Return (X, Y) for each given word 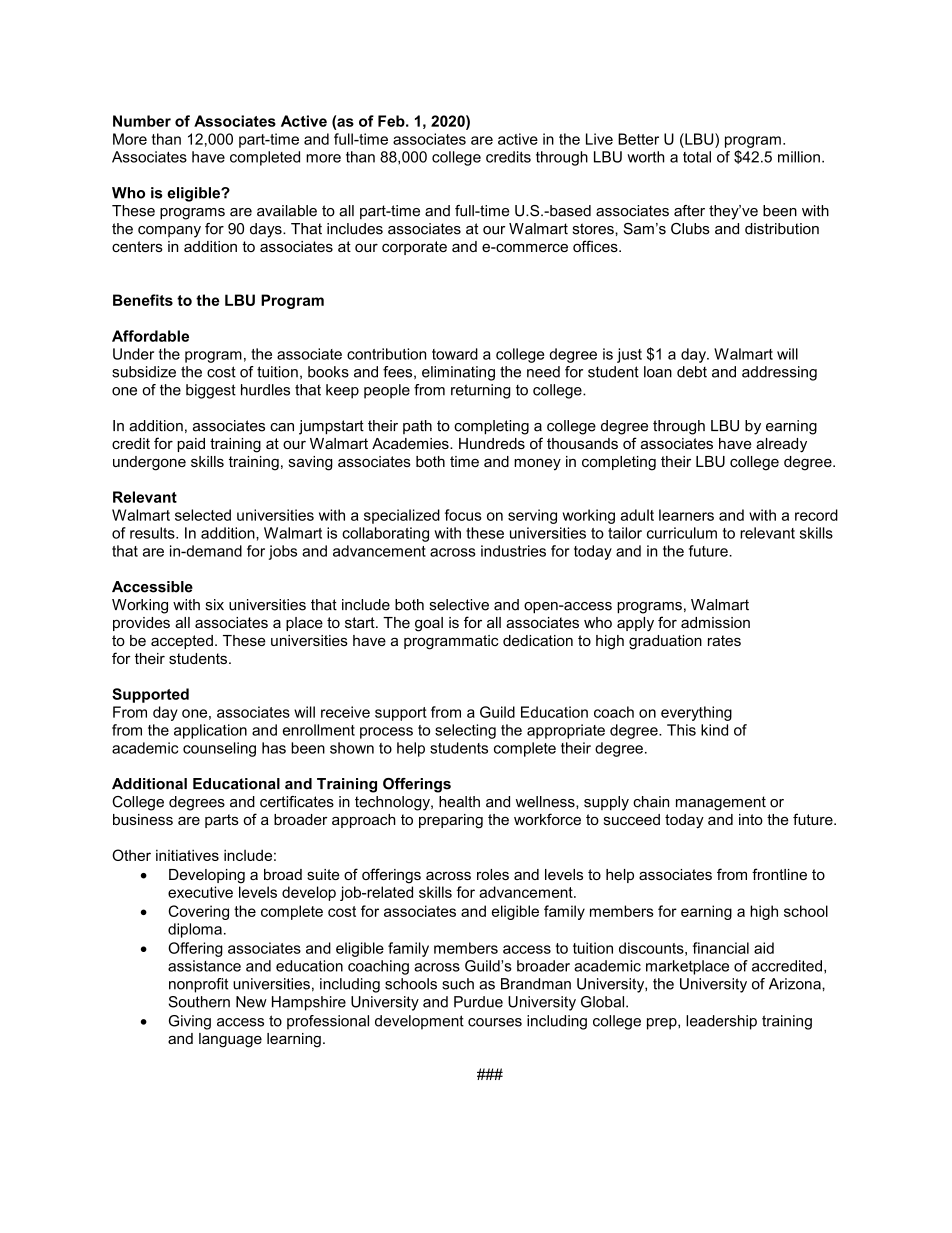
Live (599, 139)
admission (715, 622)
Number (142, 121)
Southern (199, 1002)
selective (459, 605)
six (215, 605)
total (697, 157)
